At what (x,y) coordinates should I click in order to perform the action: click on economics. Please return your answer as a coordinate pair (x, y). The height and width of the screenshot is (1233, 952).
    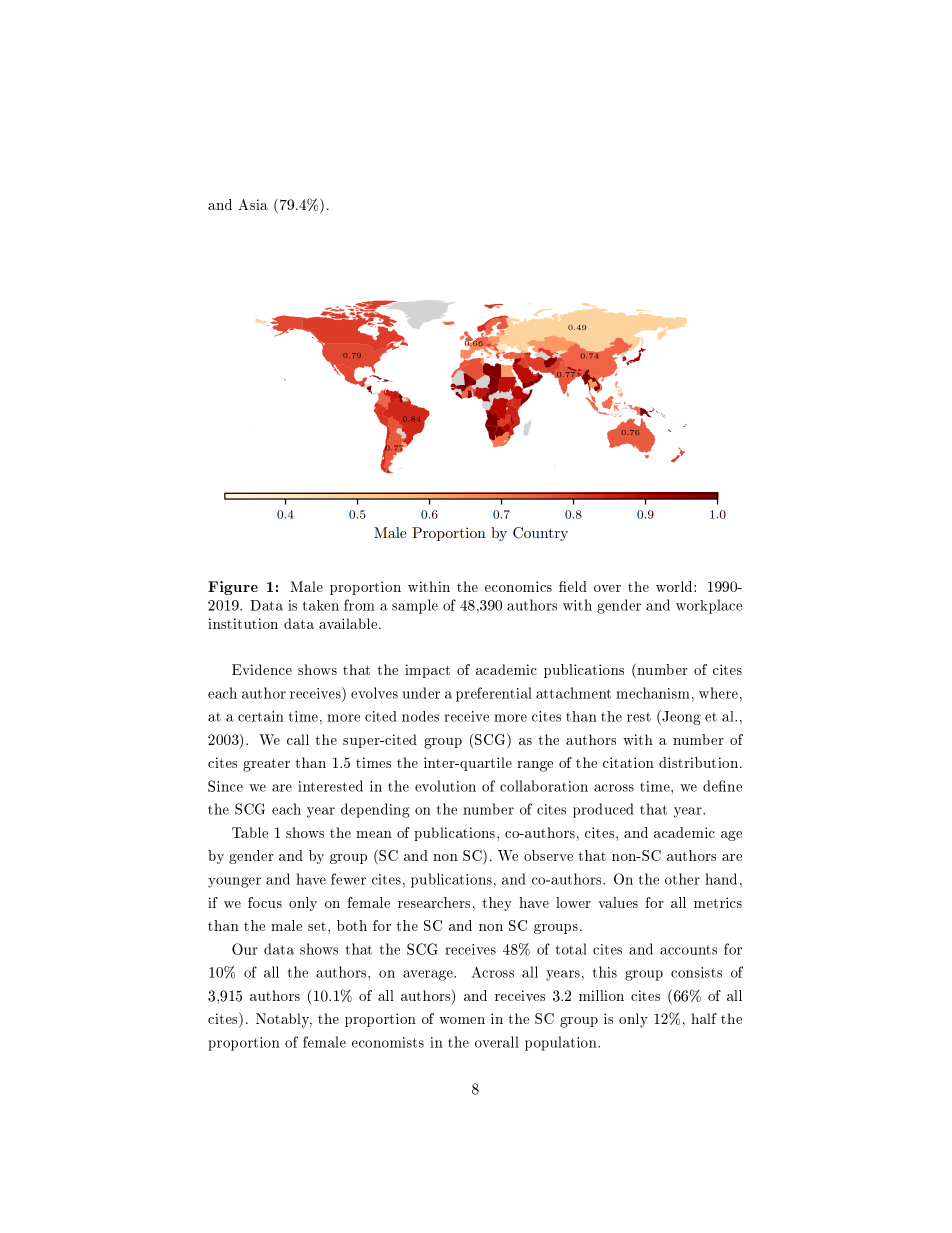
    Looking at the image, I should click on (518, 586).
